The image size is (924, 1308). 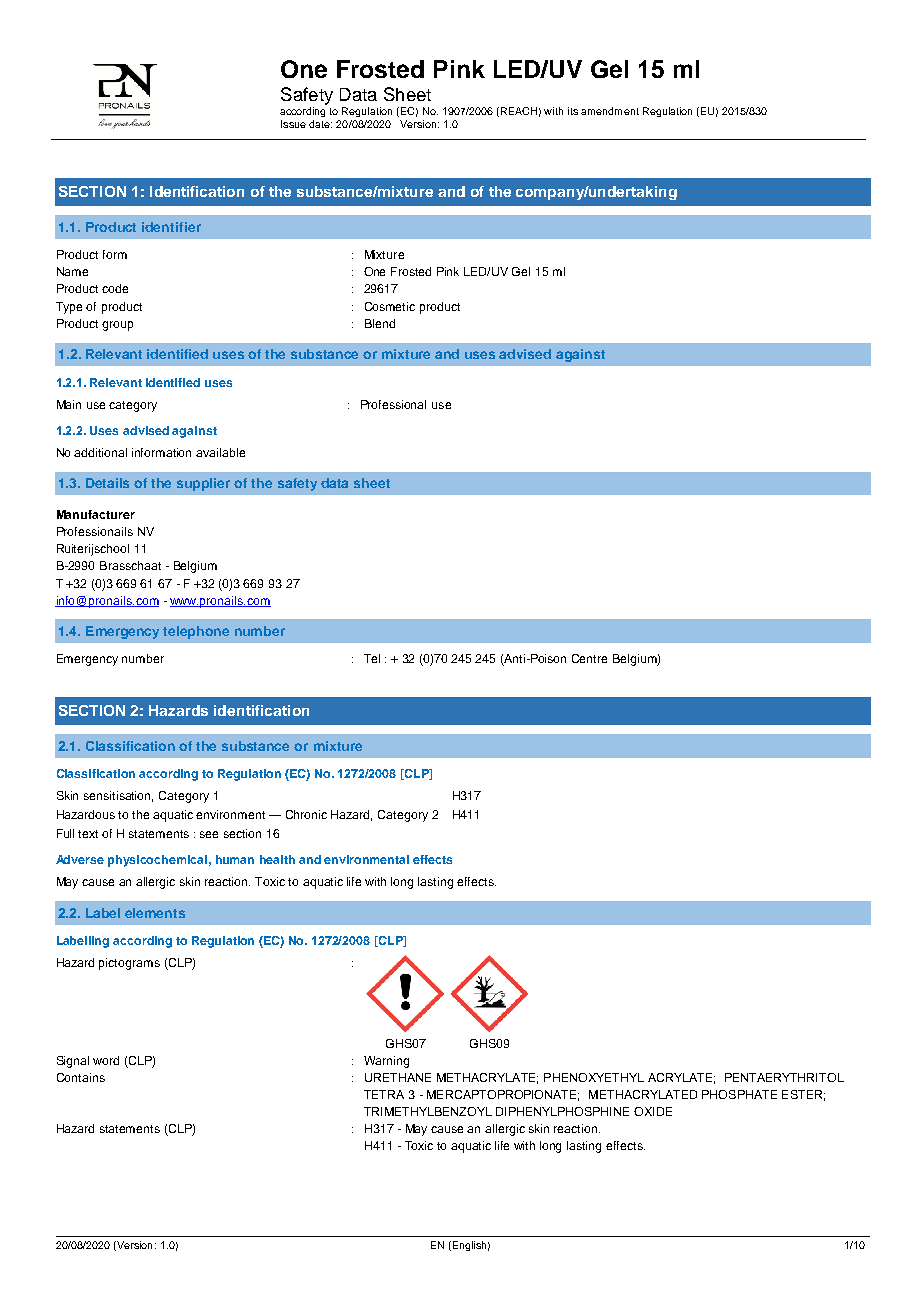 What do you see at coordinates (106, 1060) in the screenshot?
I see `word` at bounding box center [106, 1060].
